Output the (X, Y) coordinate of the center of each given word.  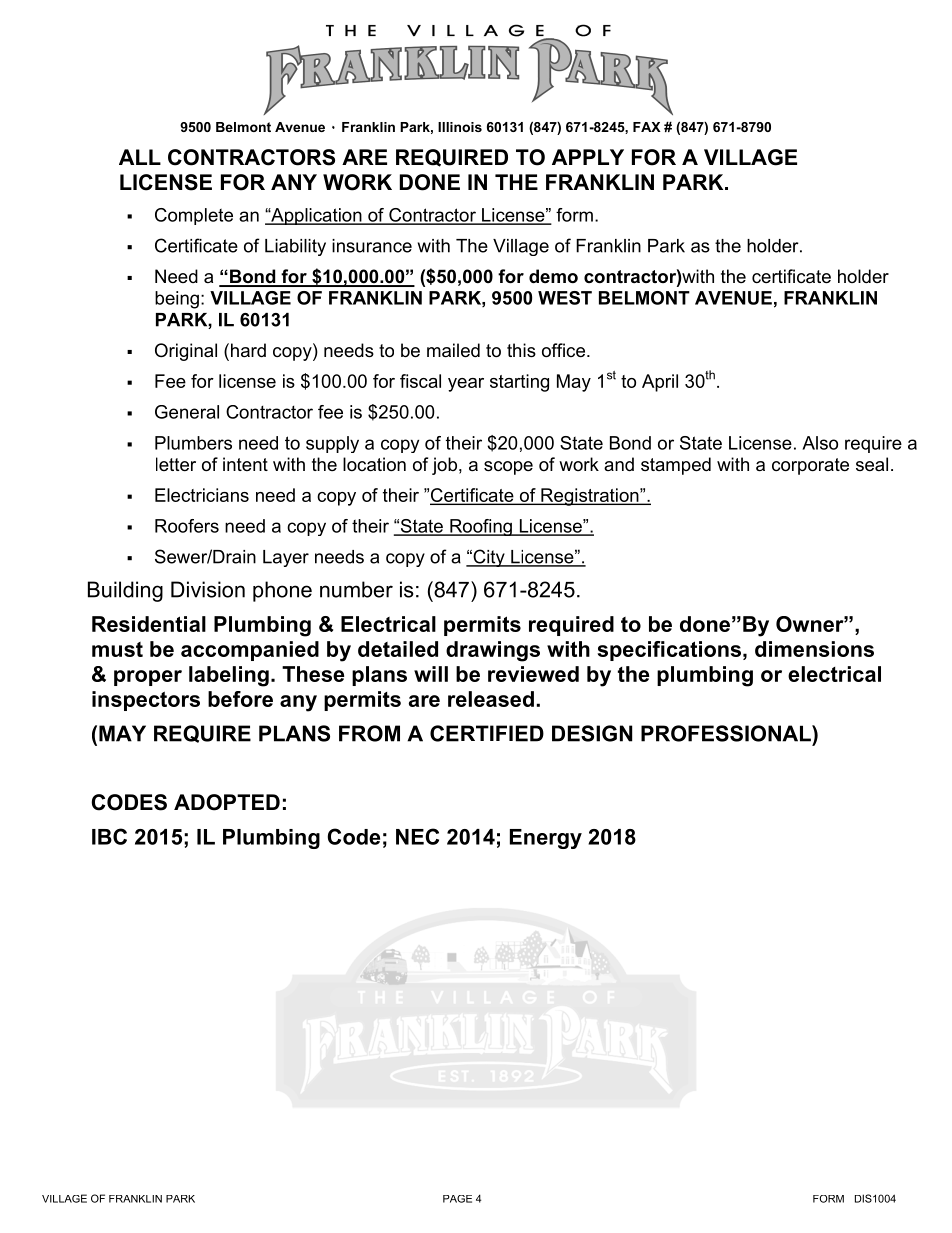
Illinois (460, 127)
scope (508, 468)
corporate (810, 466)
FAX (647, 127)
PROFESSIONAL (727, 733)
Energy (546, 839)
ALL (140, 157)
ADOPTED (227, 802)
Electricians (202, 495)
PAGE (457, 1199)
